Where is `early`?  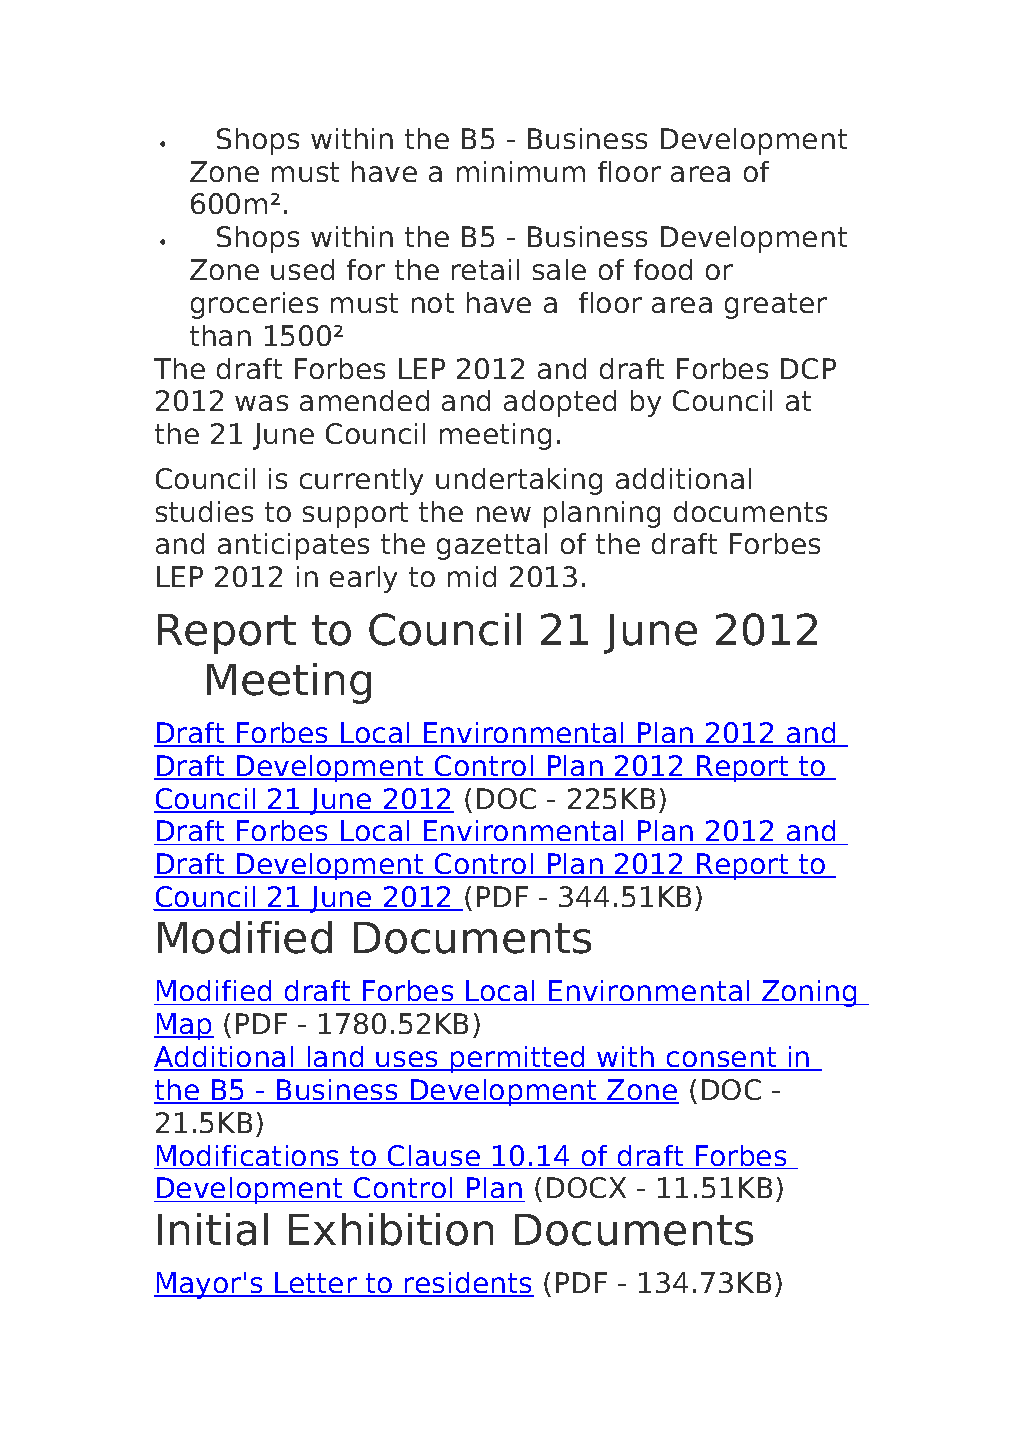 early is located at coordinates (363, 579).
